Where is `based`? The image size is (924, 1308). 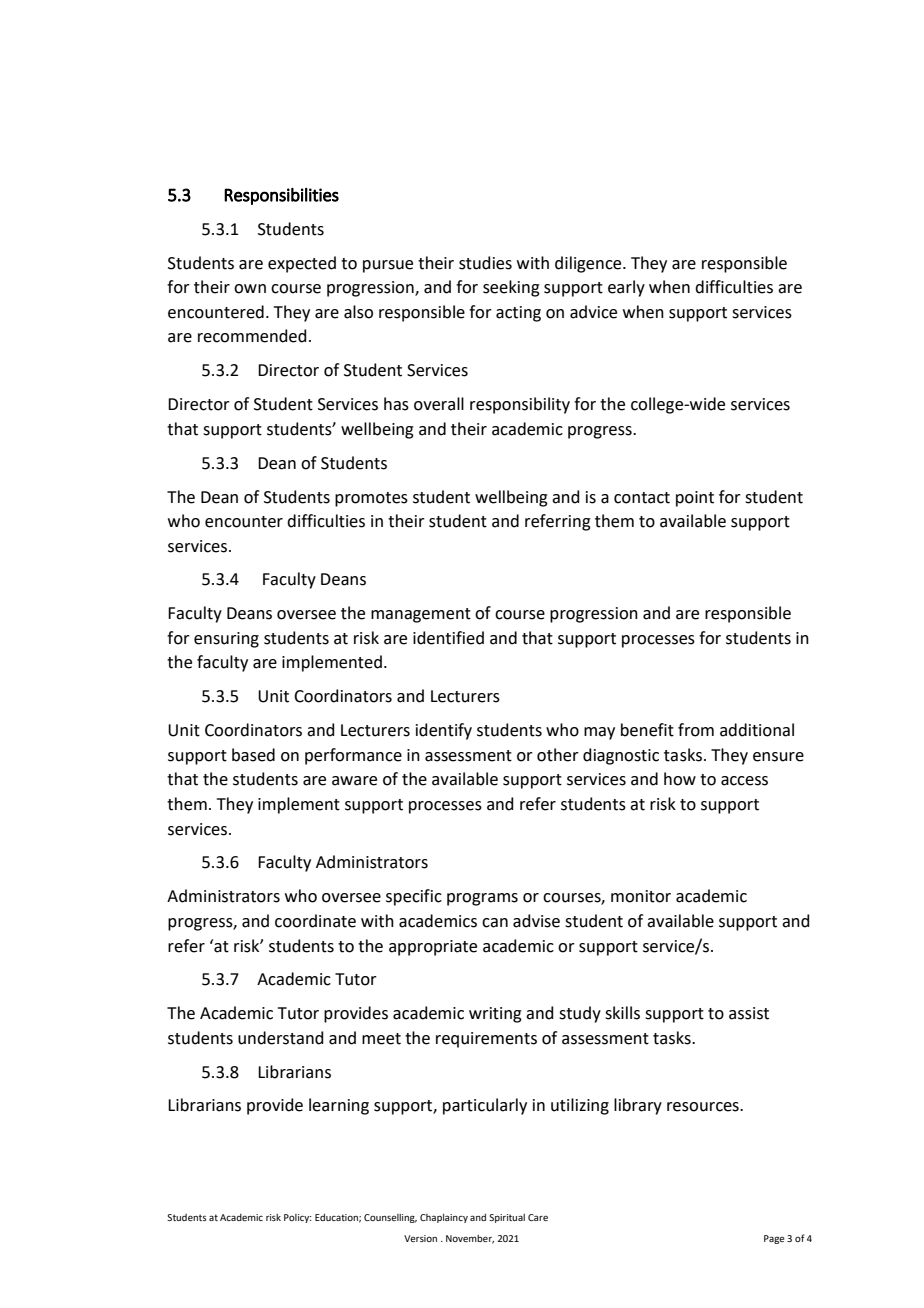
based is located at coordinates (253, 755).
